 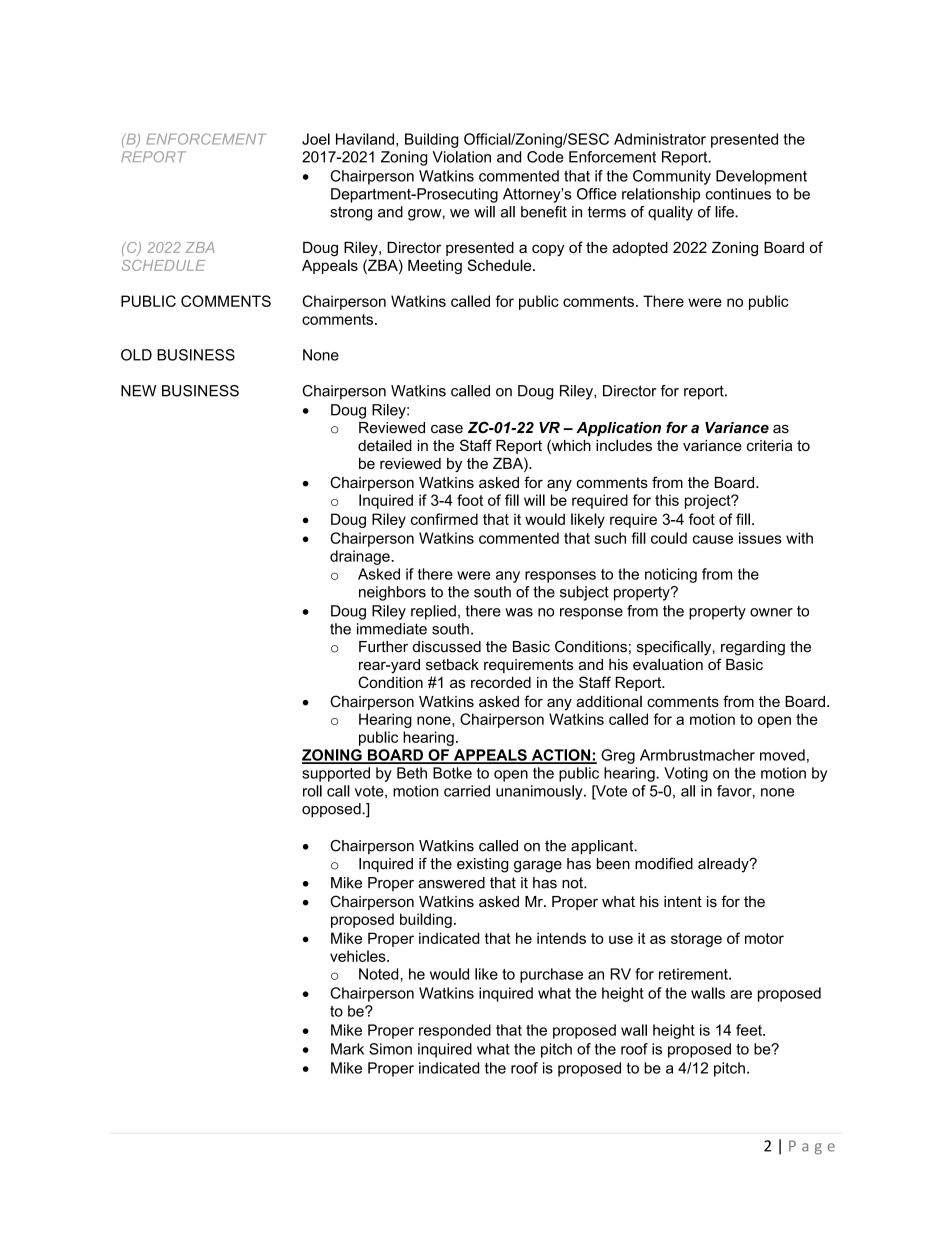 I want to click on Mark, so click(x=347, y=1049).
